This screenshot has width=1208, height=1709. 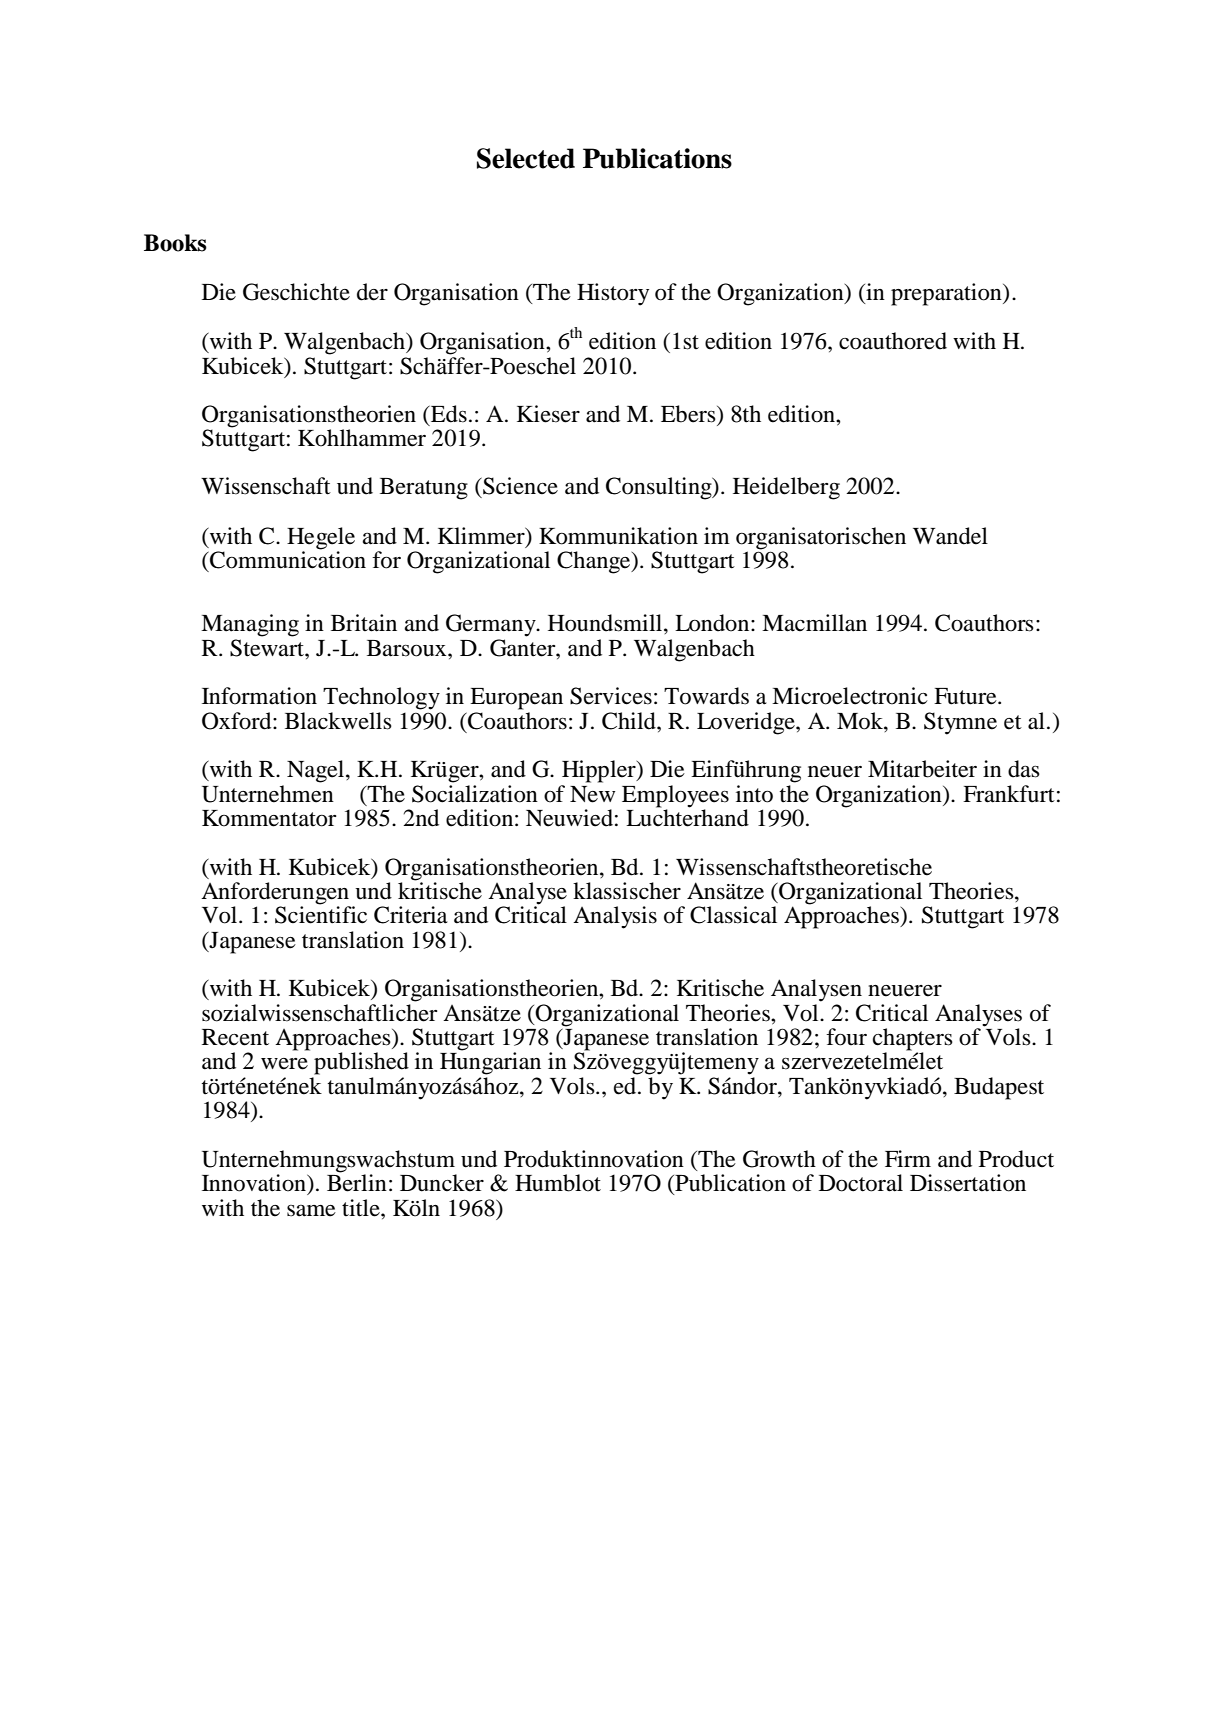 What do you see at coordinates (526, 158) in the screenshot?
I see `Selected` at bounding box center [526, 158].
